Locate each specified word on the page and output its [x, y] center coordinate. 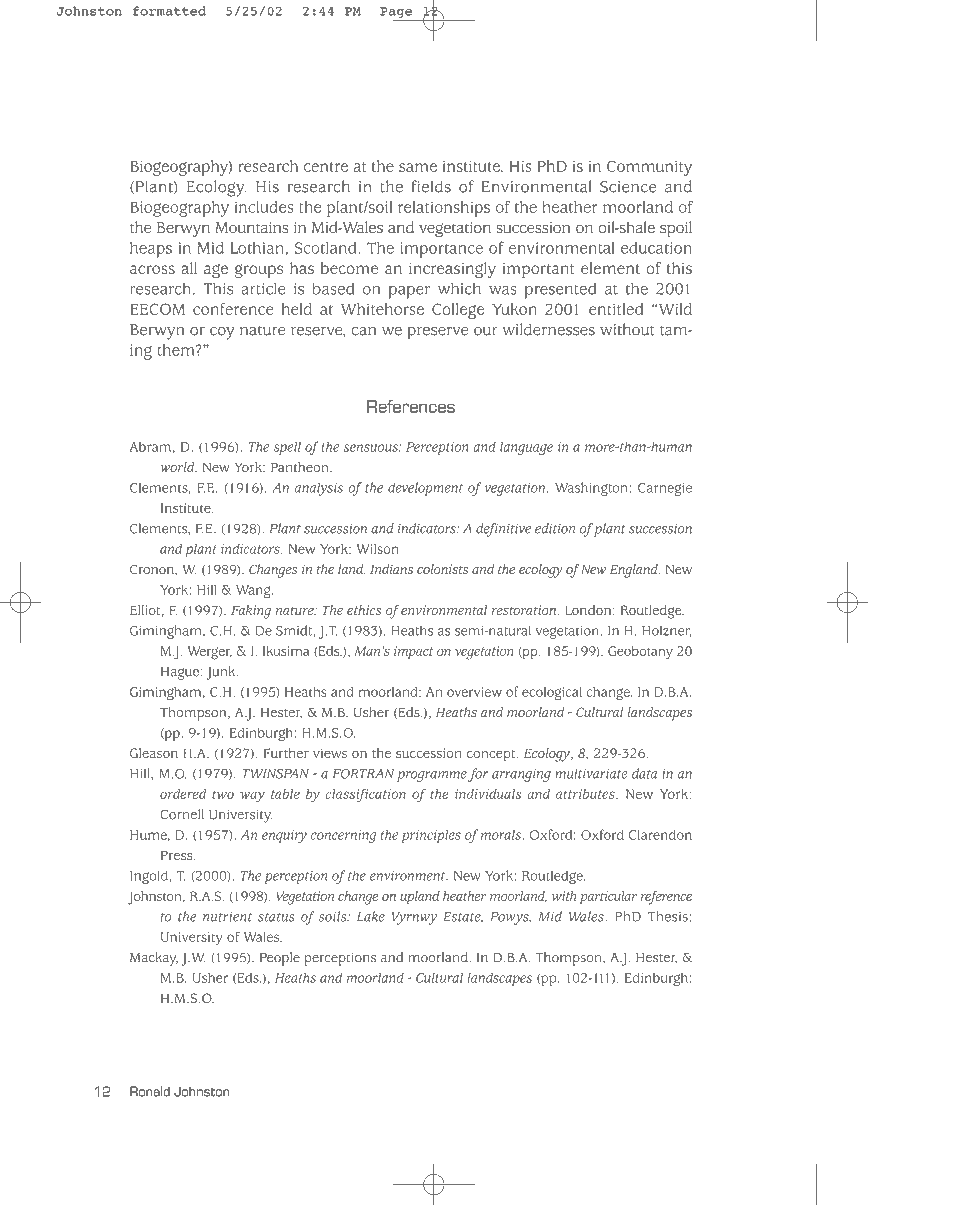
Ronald [150, 1091]
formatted [169, 11]
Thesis [668, 916]
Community [649, 168]
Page [396, 12]
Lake [371, 916]
